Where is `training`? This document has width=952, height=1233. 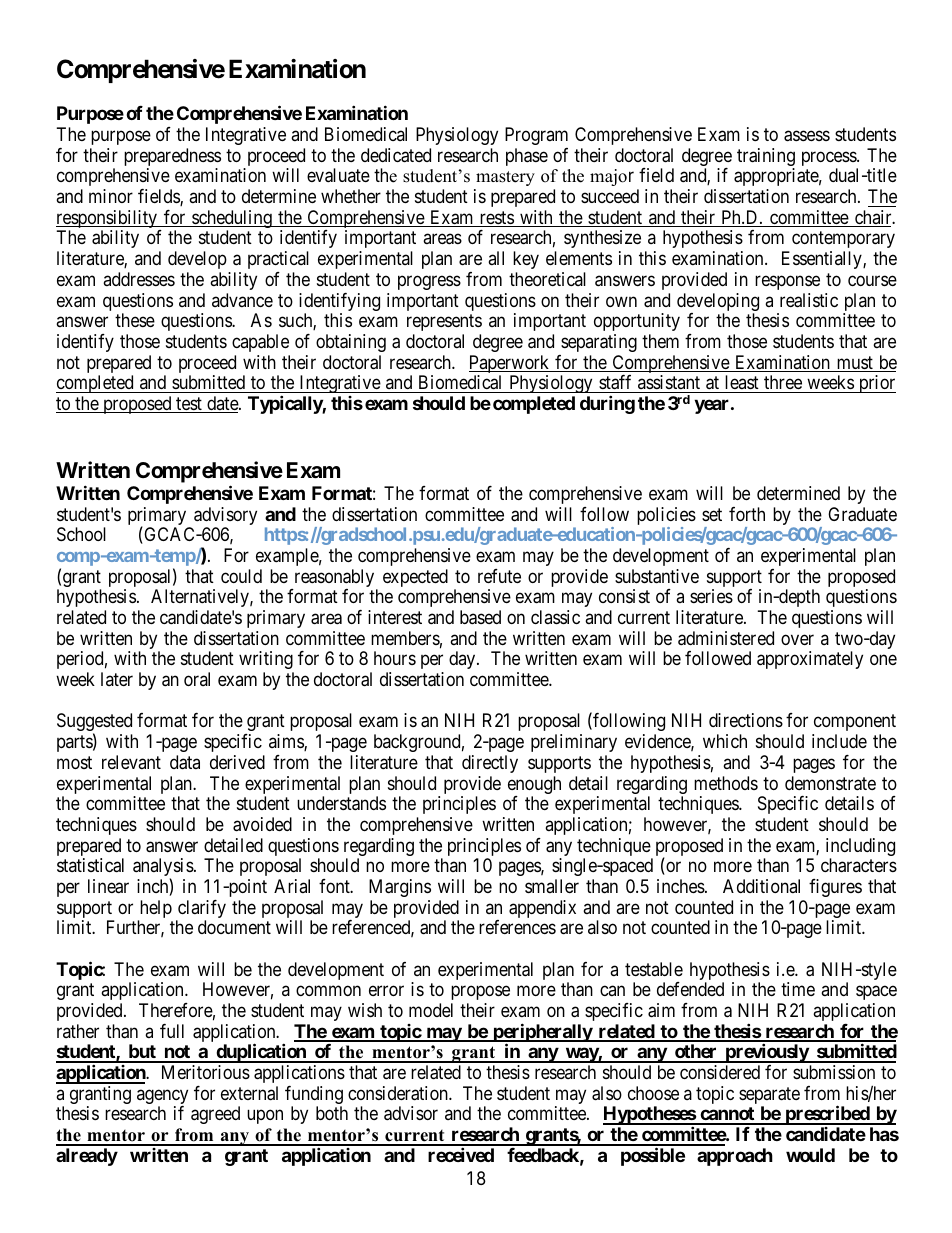 training is located at coordinates (766, 158).
